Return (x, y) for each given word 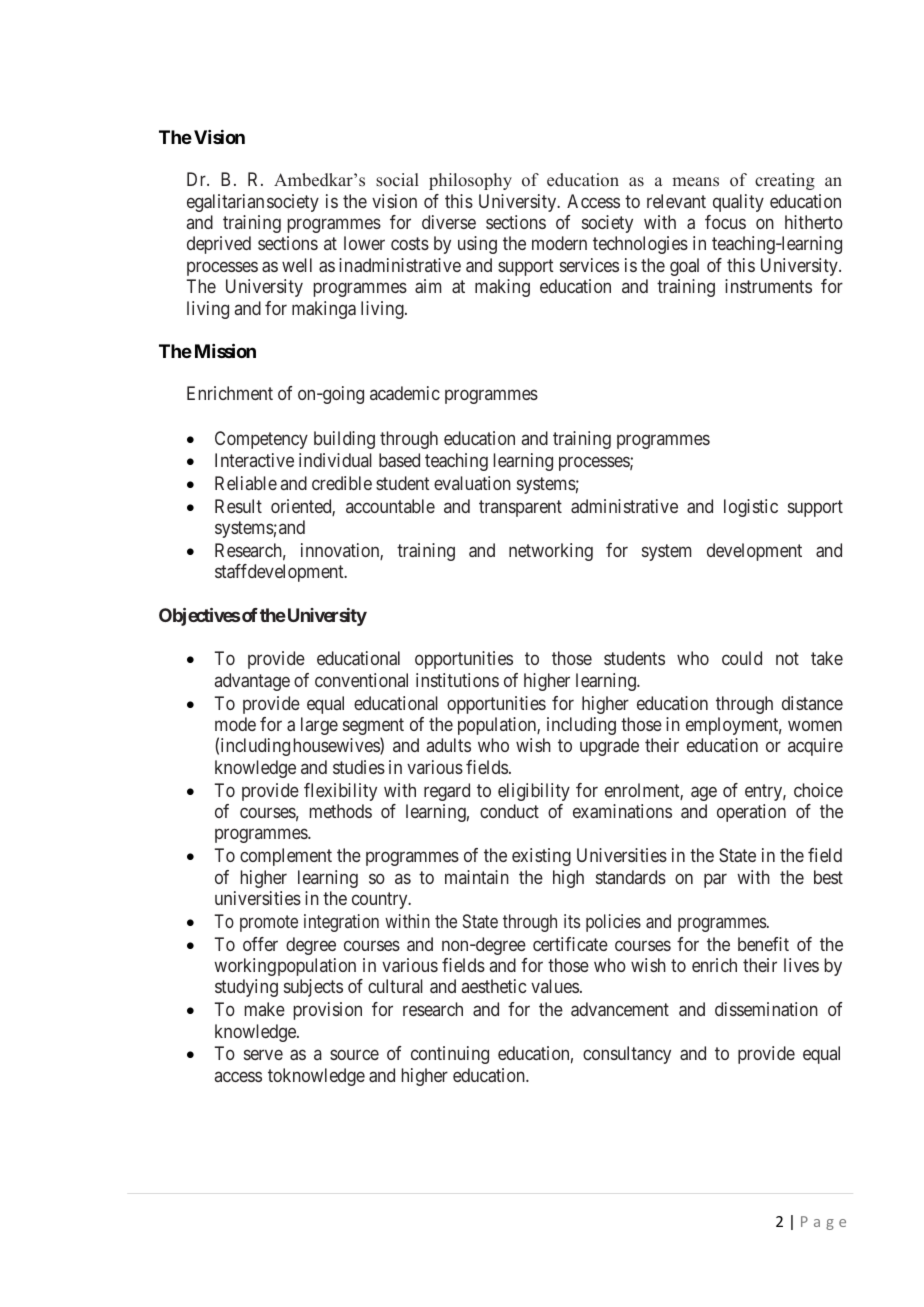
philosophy (470, 181)
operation (751, 813)
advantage (252, 682)
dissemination (766, 1009)
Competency (261, 440)
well (297, 265)
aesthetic (494, 986)
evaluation (472, 483)
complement (286, 857)
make (264, 1009)
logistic (751, 508)
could (742, 658)
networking (551, 552)
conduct (509, 811)
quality (738, 203)
